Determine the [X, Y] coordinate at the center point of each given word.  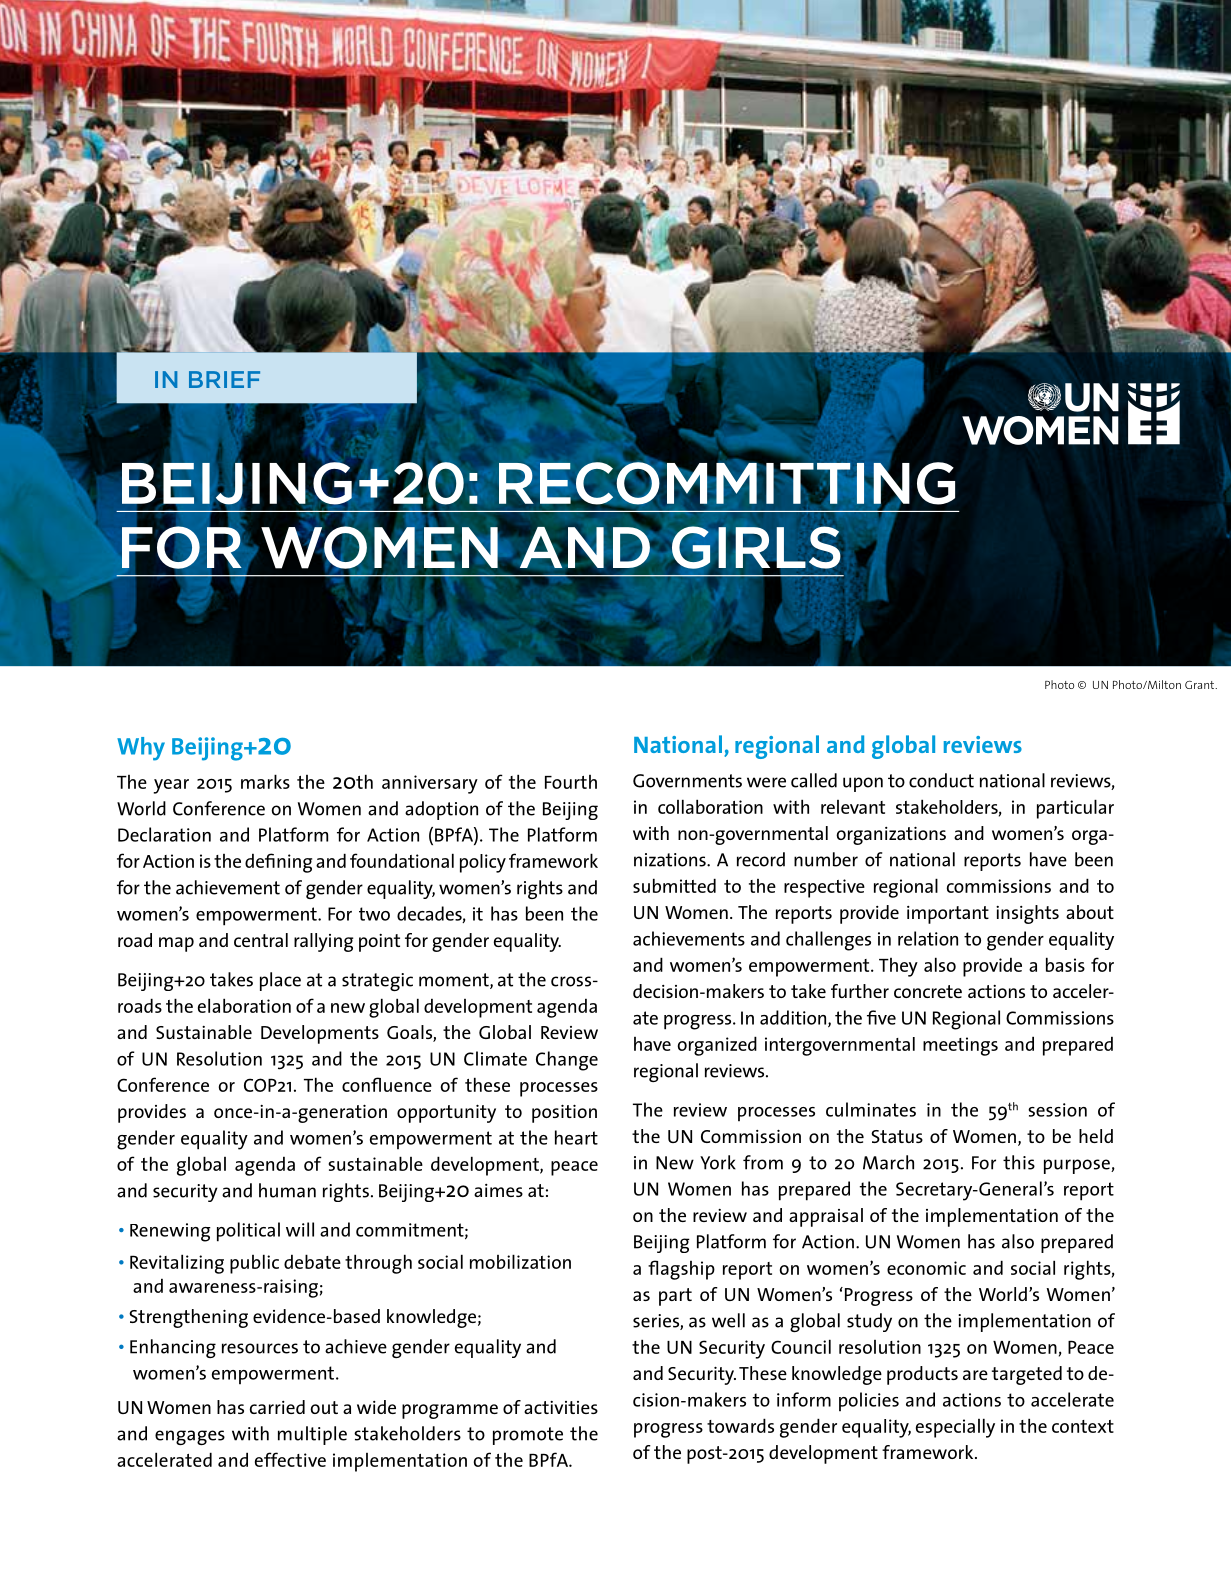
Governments [687, 781]
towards [740, 1425]
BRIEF [224, 379]
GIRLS [757, 548]
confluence [387, 1084]
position [564, 1113]
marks [265, 781]
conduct [941, 780]
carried [277, 1407]
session [1057, 1110]
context [1083, 1426]
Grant [1201, 685]
